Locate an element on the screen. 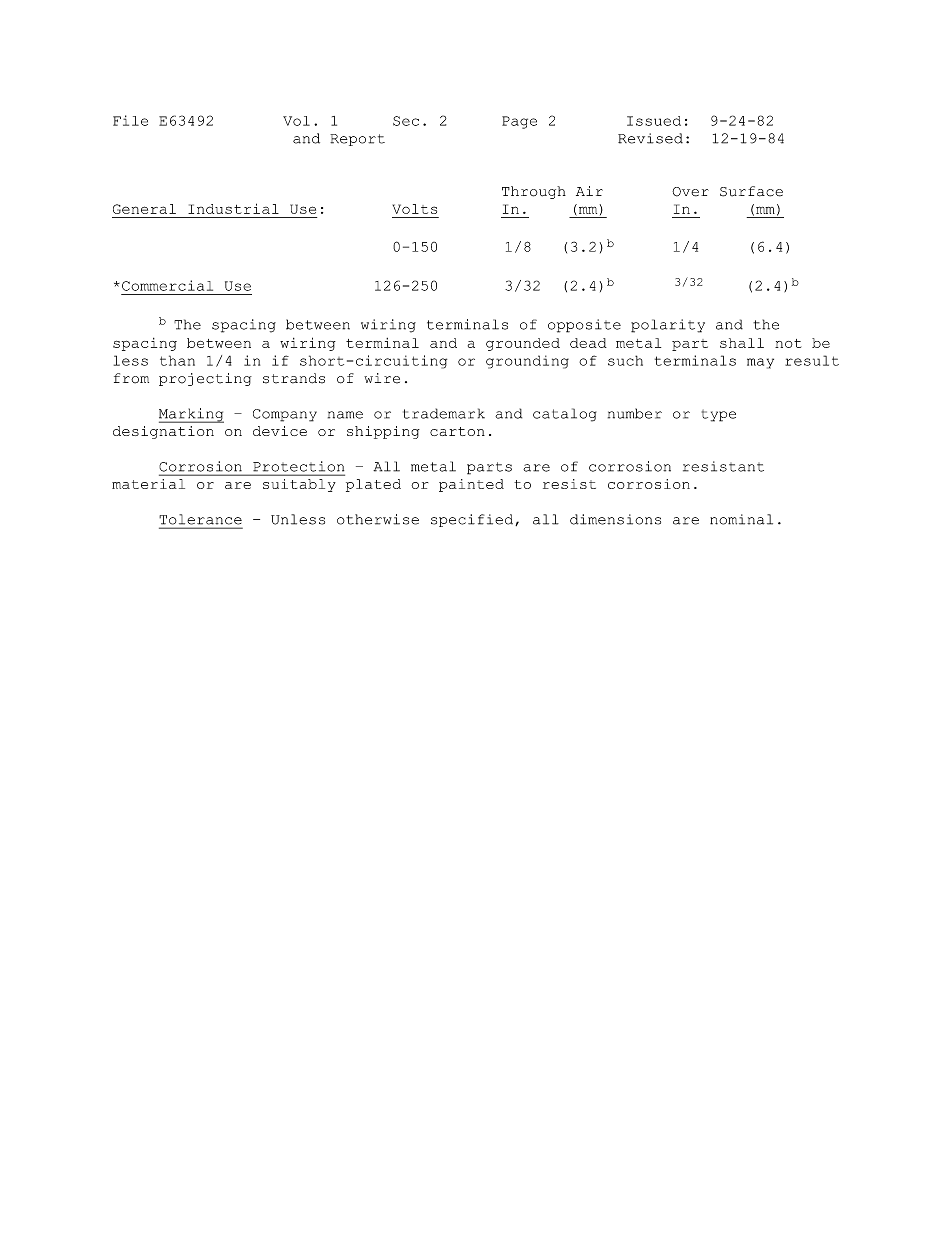  polarity is located at coordinates (668, 326).
